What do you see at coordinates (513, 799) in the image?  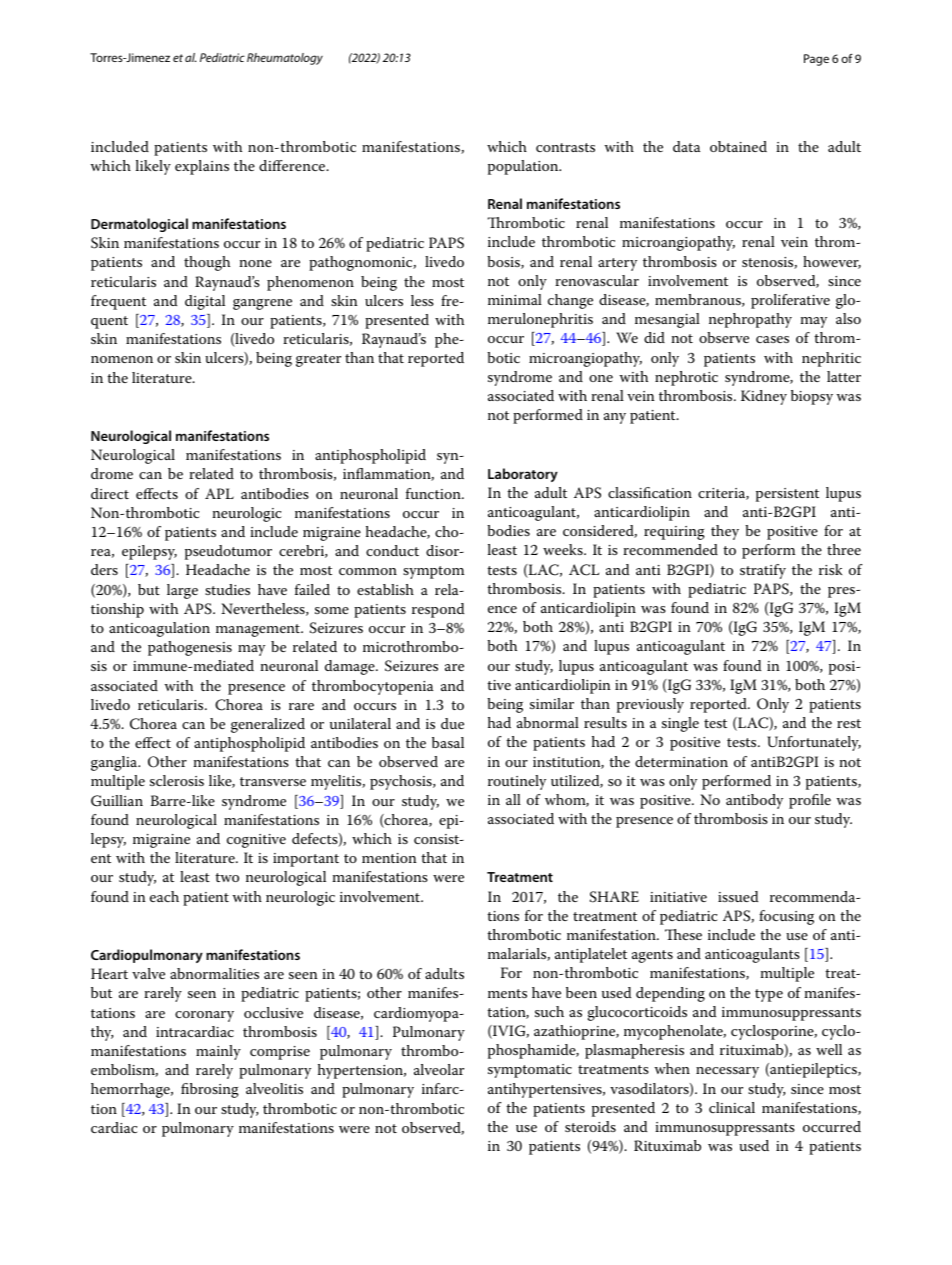 I see `all` at bounding box center [513, 799].
